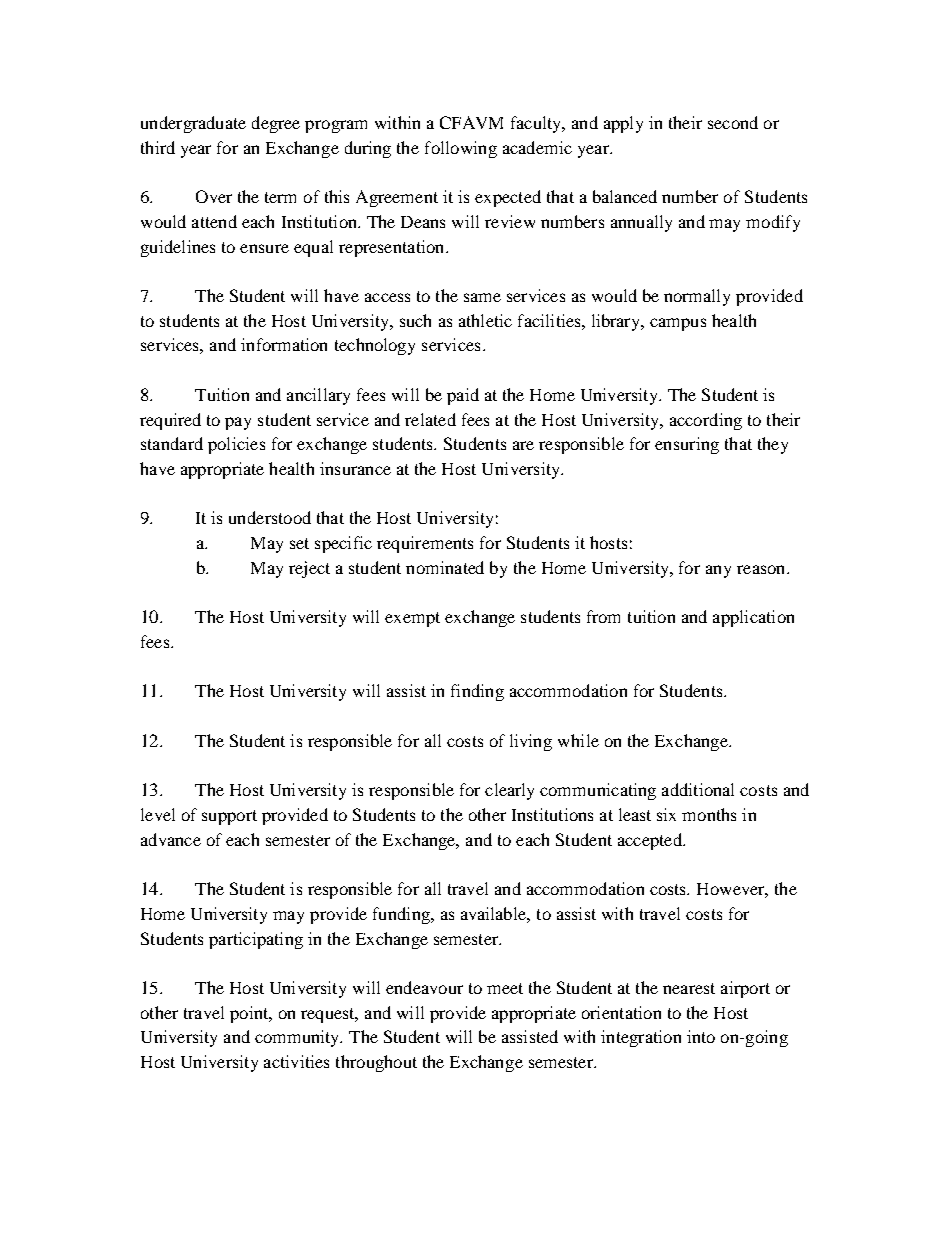  What do you see at coordinates (718, 571) in the document?
I see `any` at bounding box center [718, 571].
